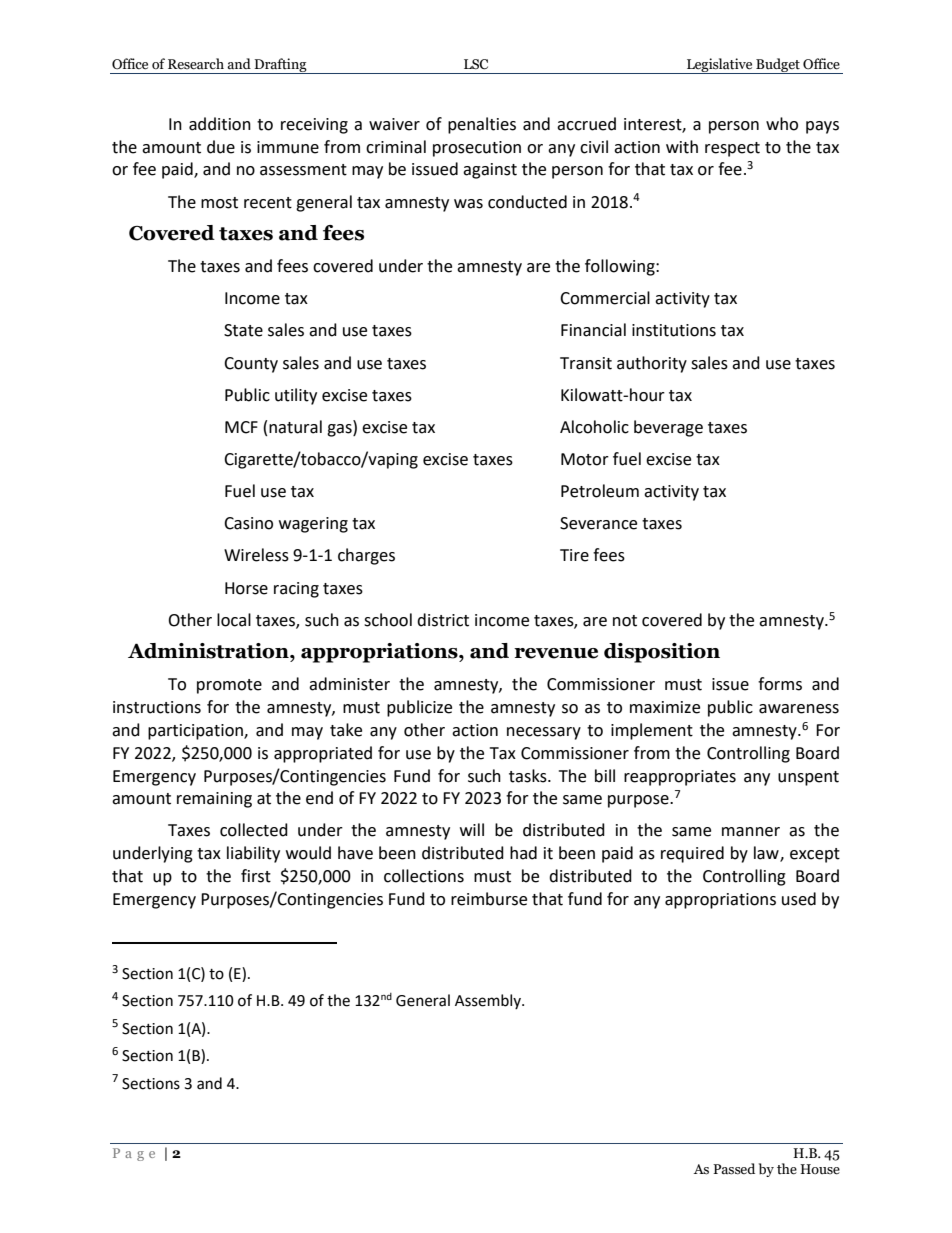 This image has height=1233, width=952. I want to click on Assembly, so click(489, 1001).
